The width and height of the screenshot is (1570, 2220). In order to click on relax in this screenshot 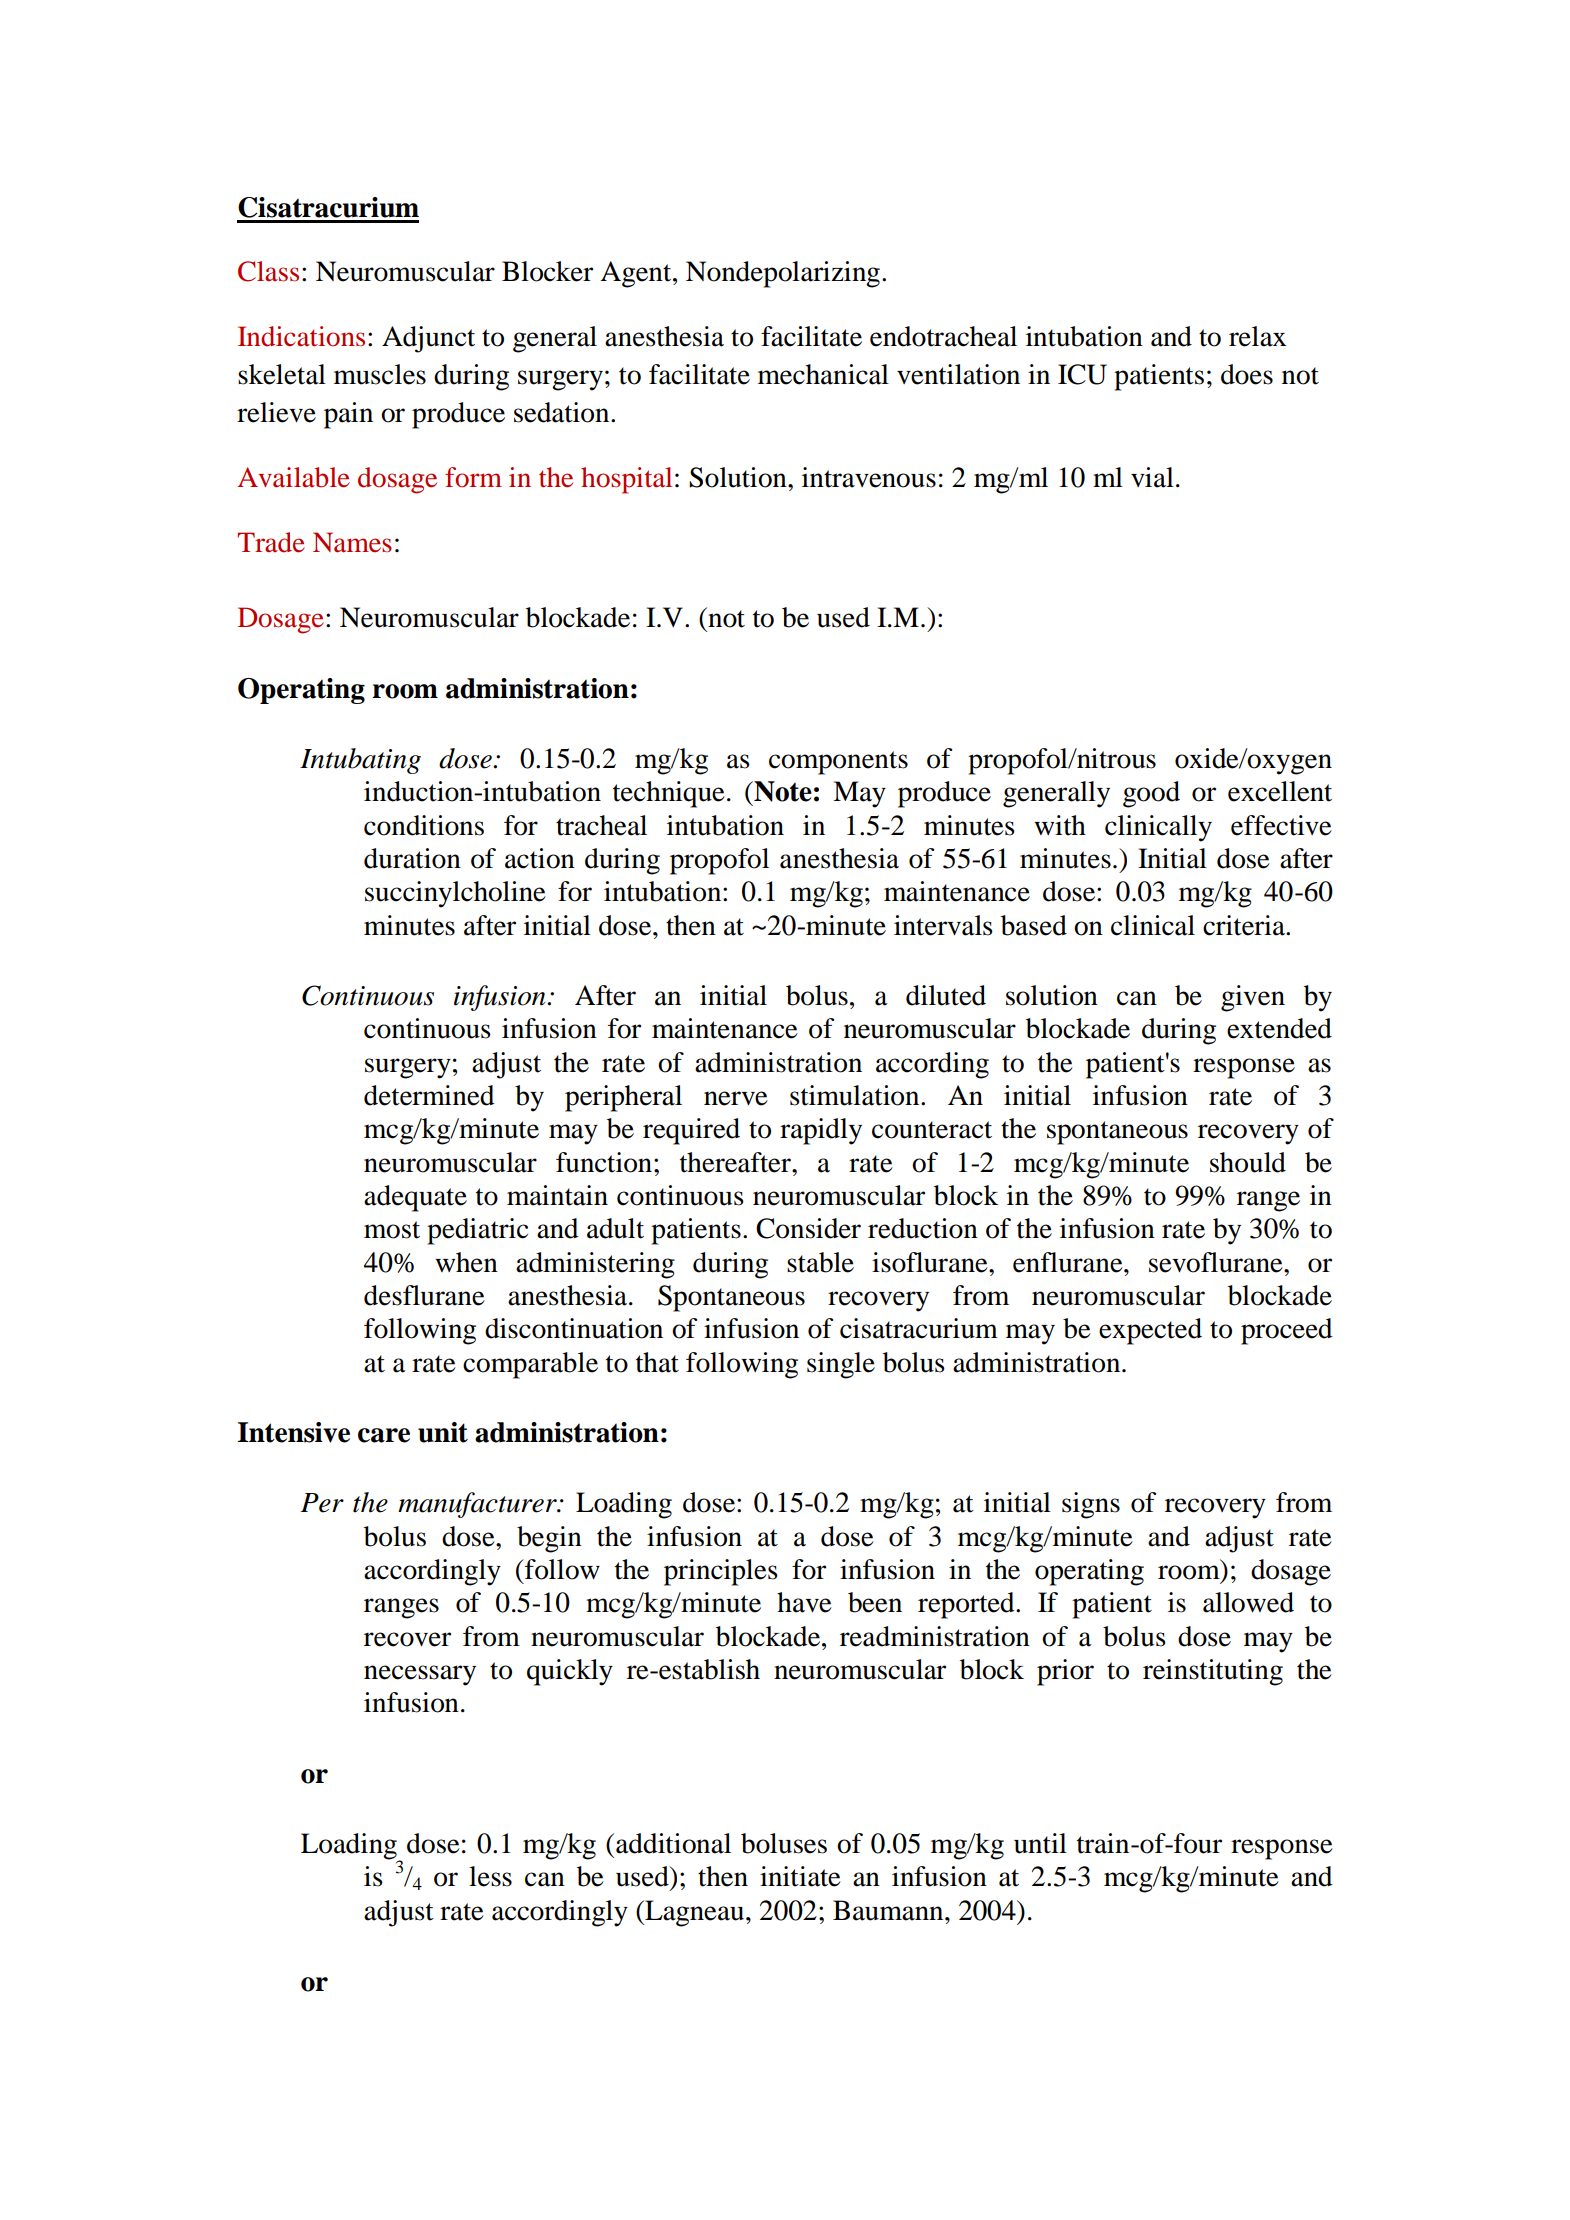, I will do `click(1257, 336)`.
